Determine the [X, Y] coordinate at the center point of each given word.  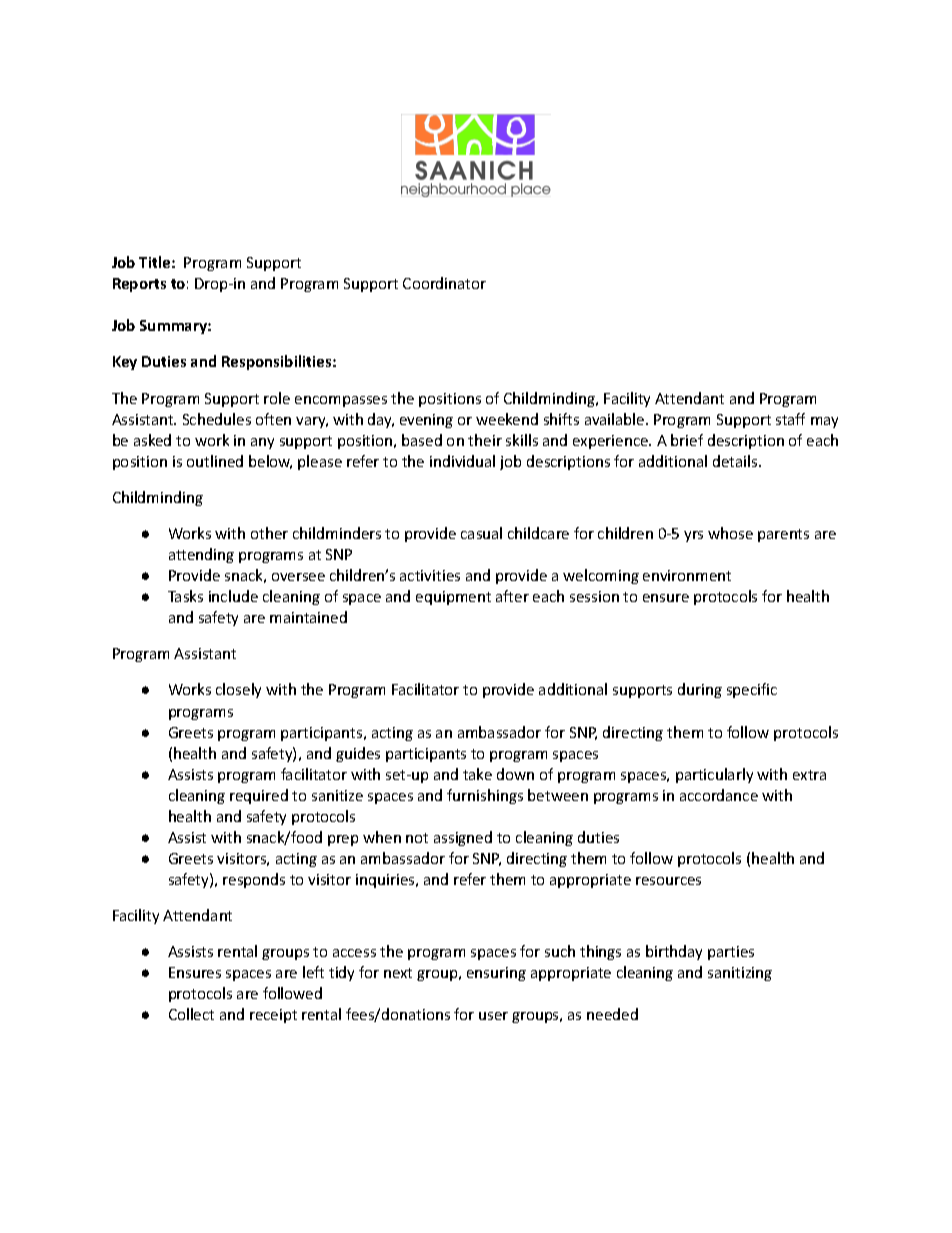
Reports [139, 285]
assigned [463, 838]
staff [790, 419]
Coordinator [444, 283]
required [259, 796]
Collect [191, 1014]
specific [752, 690]
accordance [719, 795]
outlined [215, 461]
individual [462, 461]
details [736, 461]
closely [238, 690]
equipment [453, 598]
